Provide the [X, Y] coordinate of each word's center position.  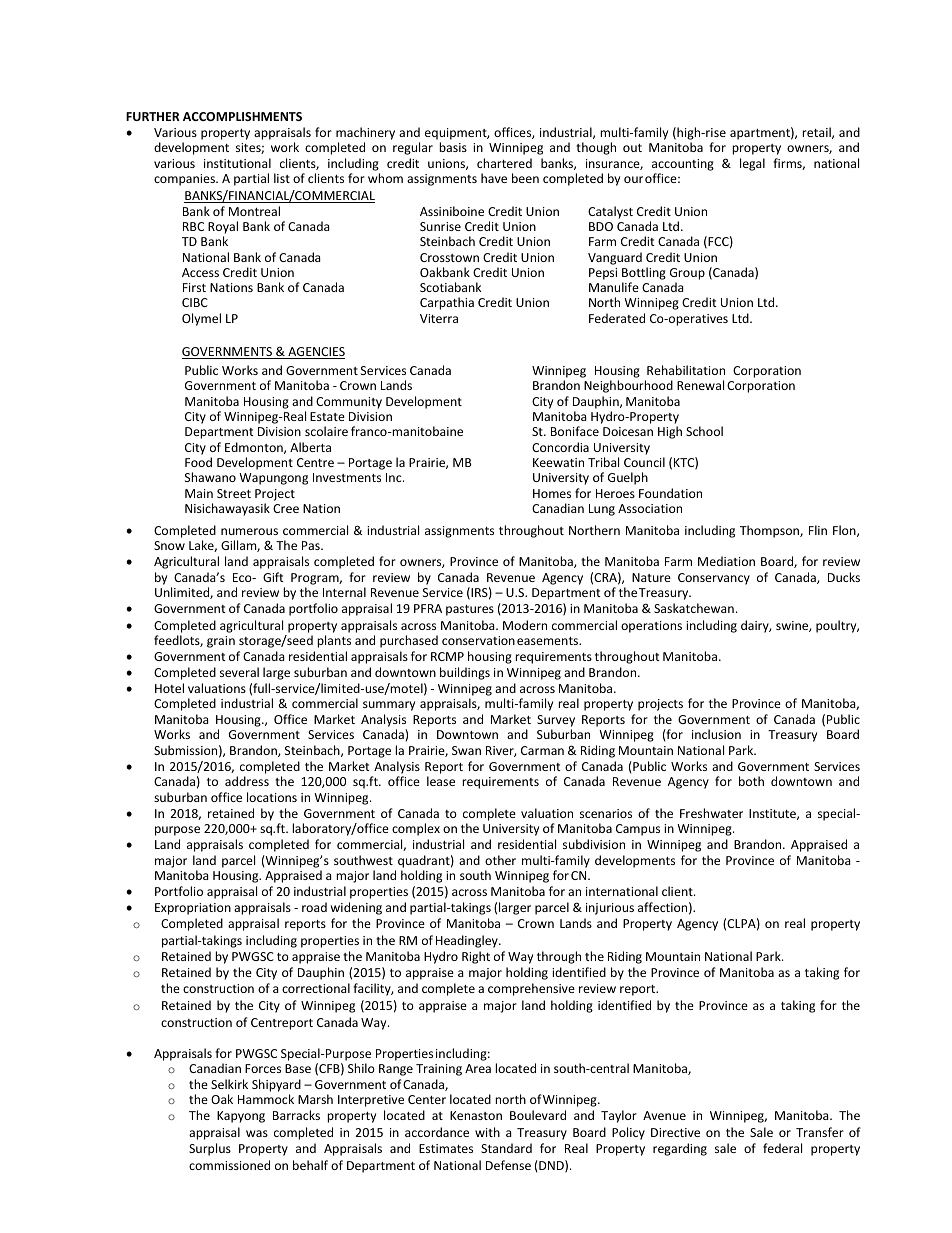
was [257, 1133]
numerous [249, 531]
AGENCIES [315, 353]
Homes [552, 493]
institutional [237, 163]
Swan [466, 750]
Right [476, 957]
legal [752, 164]
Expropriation [193, 909]
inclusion [716, 734]
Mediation [726, 561]
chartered [504, 163]
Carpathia [447, 303]
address [247, 781]
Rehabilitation [686, 370]
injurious [610, 909]
